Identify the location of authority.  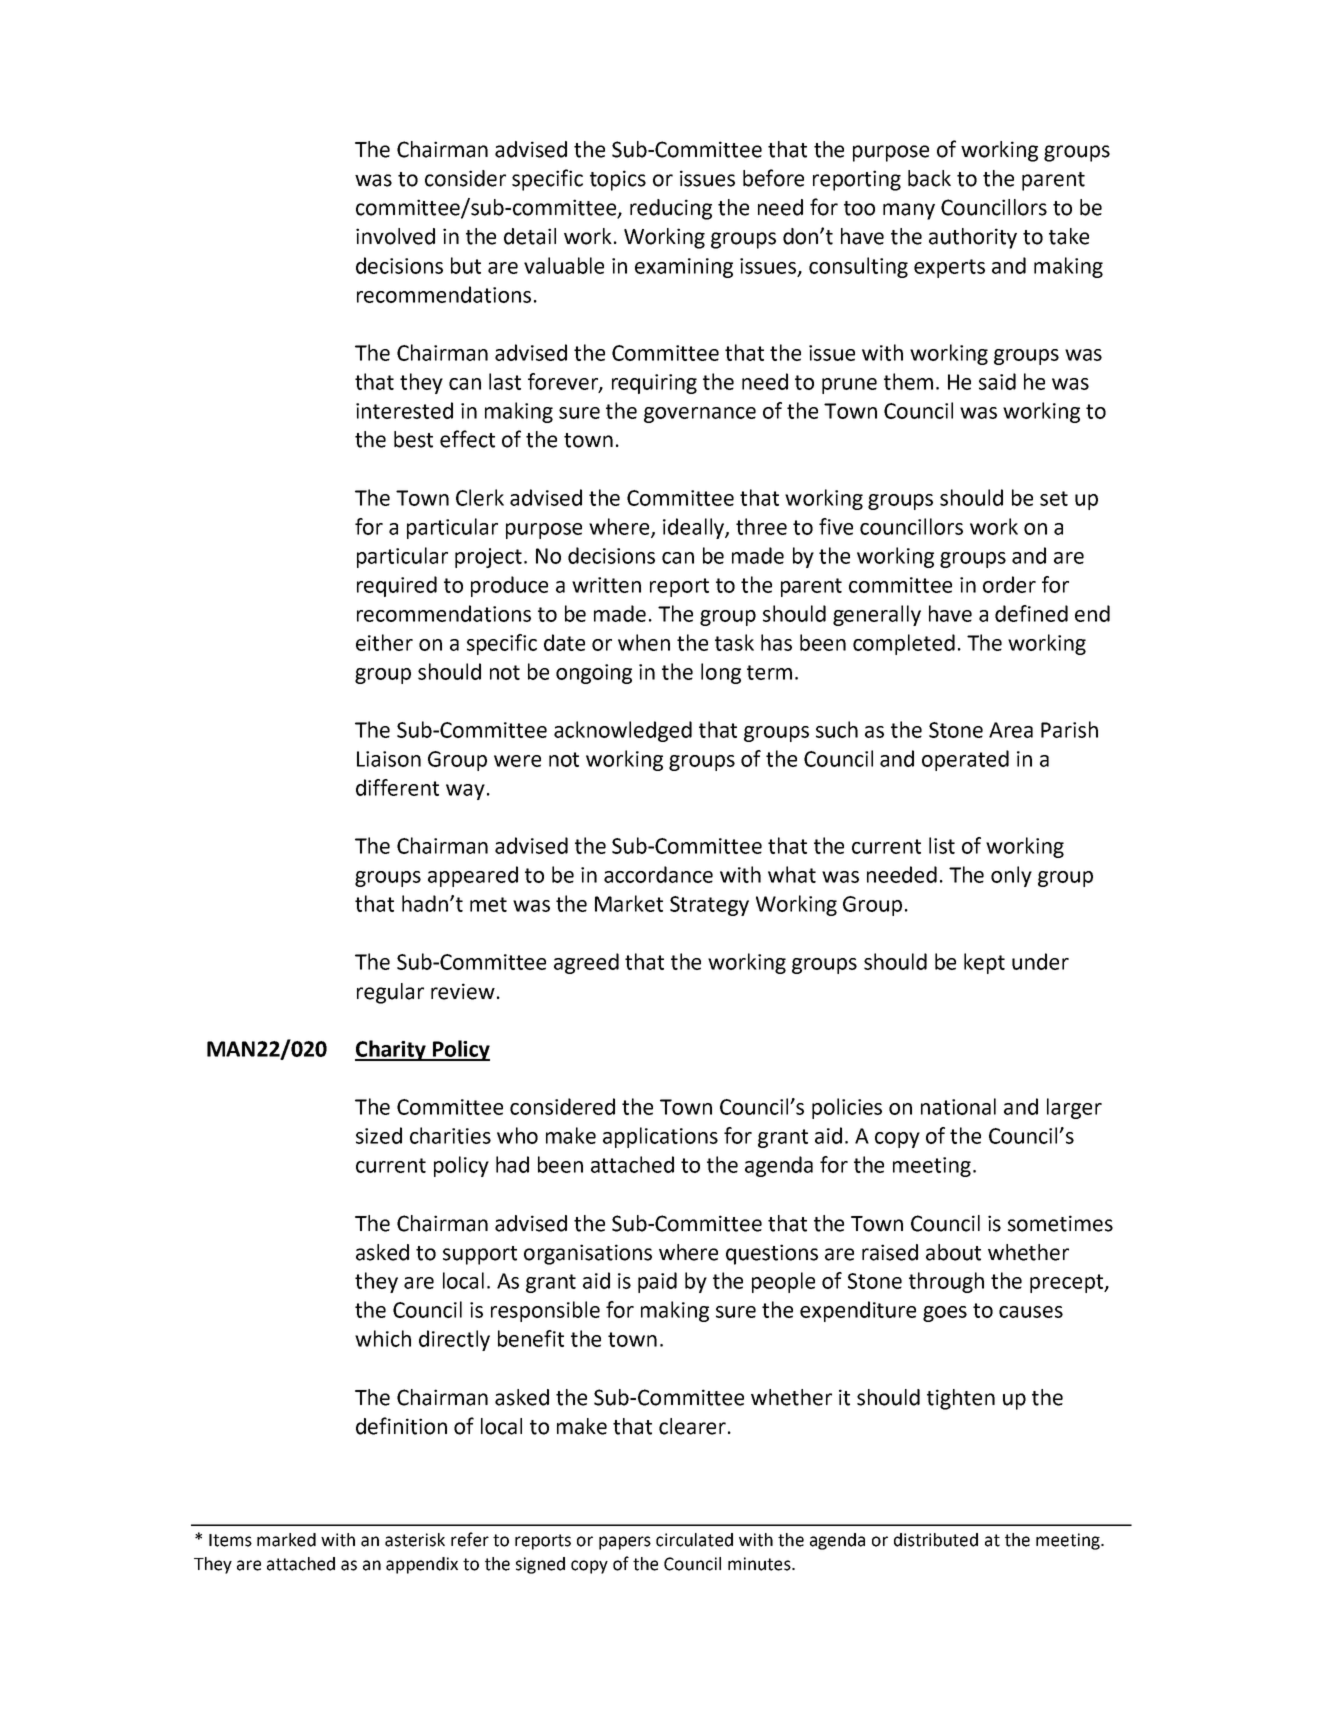
(973, 238).
